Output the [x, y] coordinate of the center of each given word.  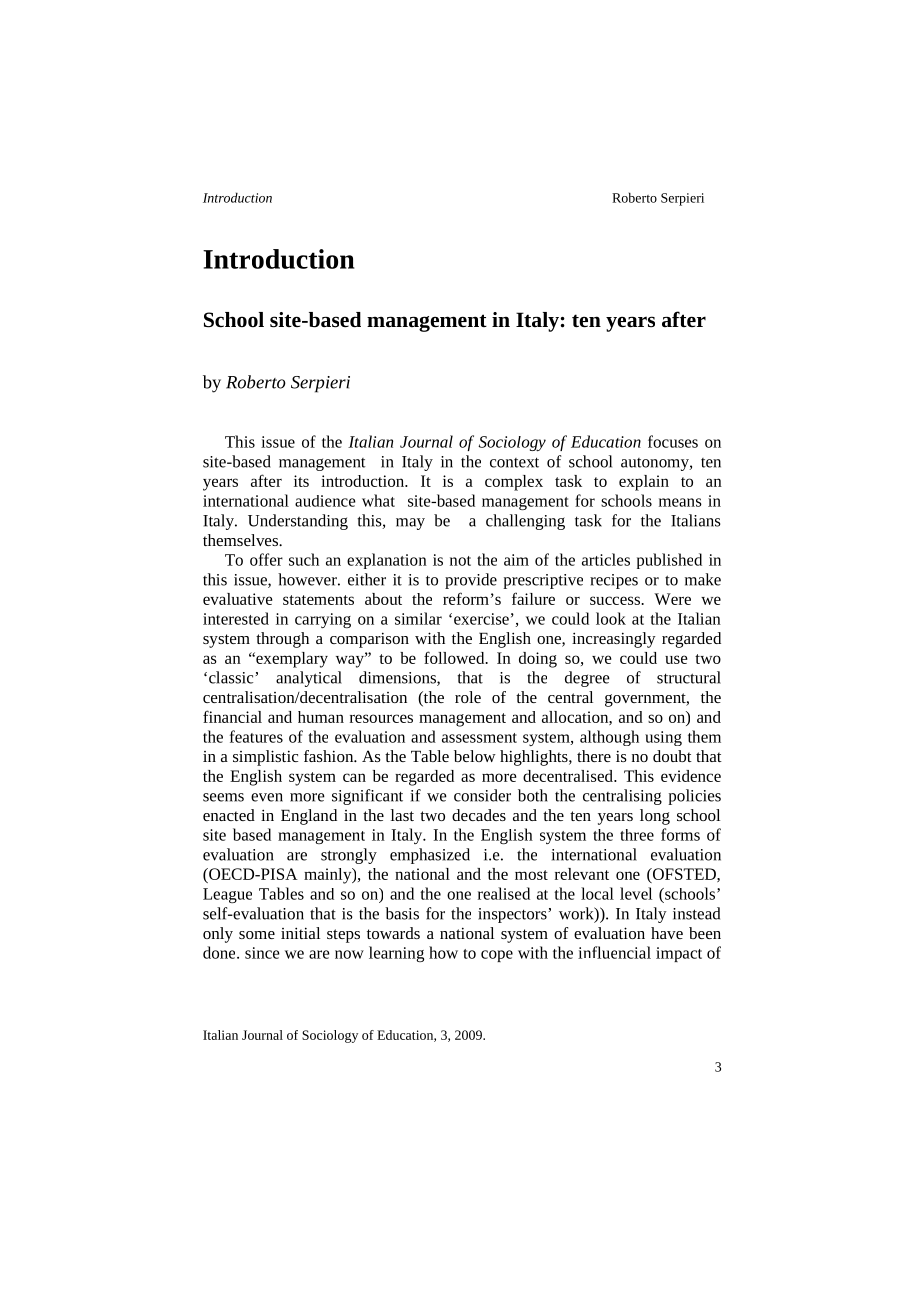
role [468, 697]
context [514, 462]
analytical [309, 679]
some [257, 935]
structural [689, 677]
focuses [673, 441]
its [301, 481]
